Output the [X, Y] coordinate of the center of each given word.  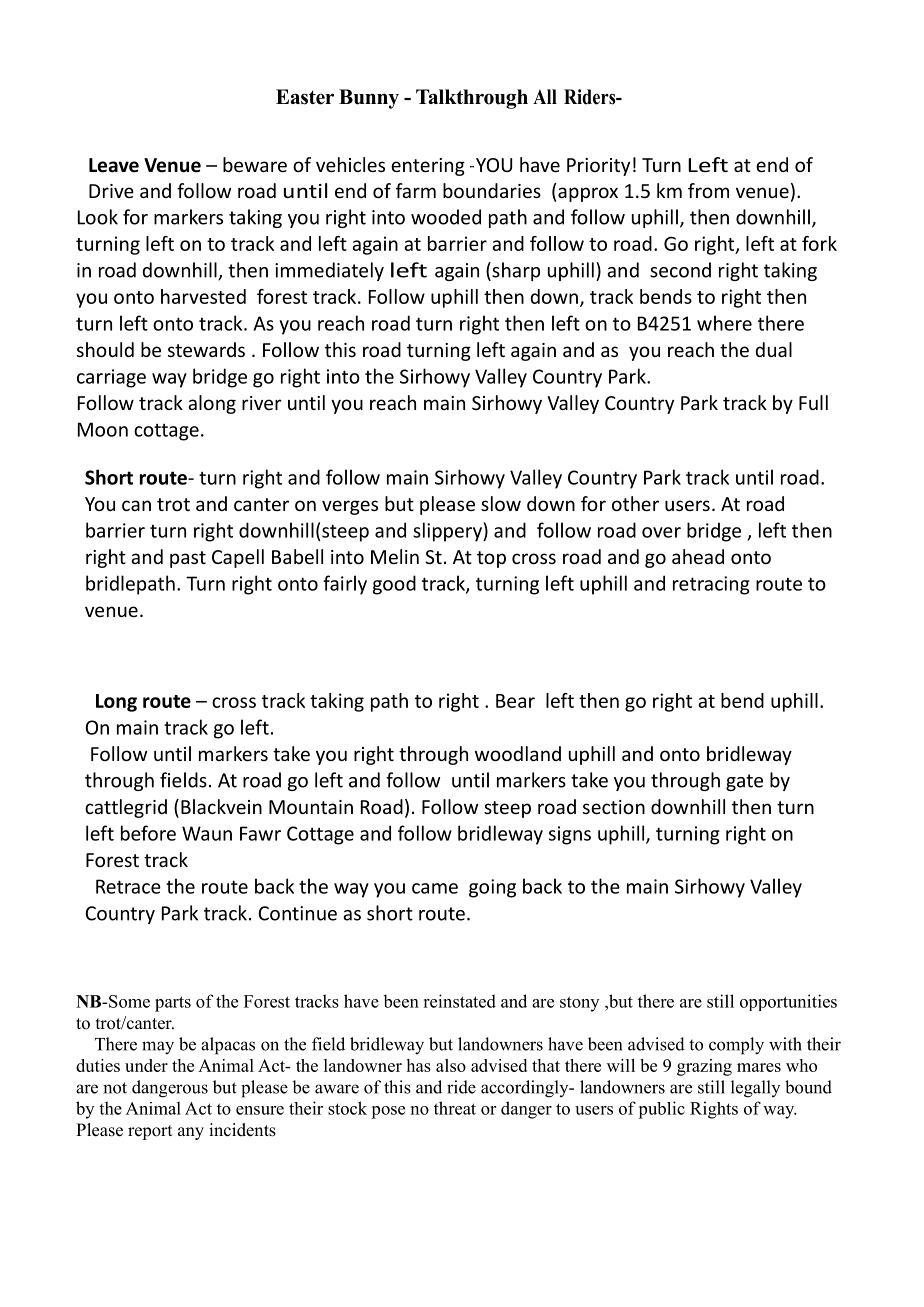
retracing [711, 585]
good [394, 585]
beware [255, 164]
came [435, 888]
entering [428, 167]
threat [455, 1108]
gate [744, 782]
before [148, 833]
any [191, 1133]
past [188, 559]
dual [773, 349]
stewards [206, 349]
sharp [515, 271]
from [708, 190]
